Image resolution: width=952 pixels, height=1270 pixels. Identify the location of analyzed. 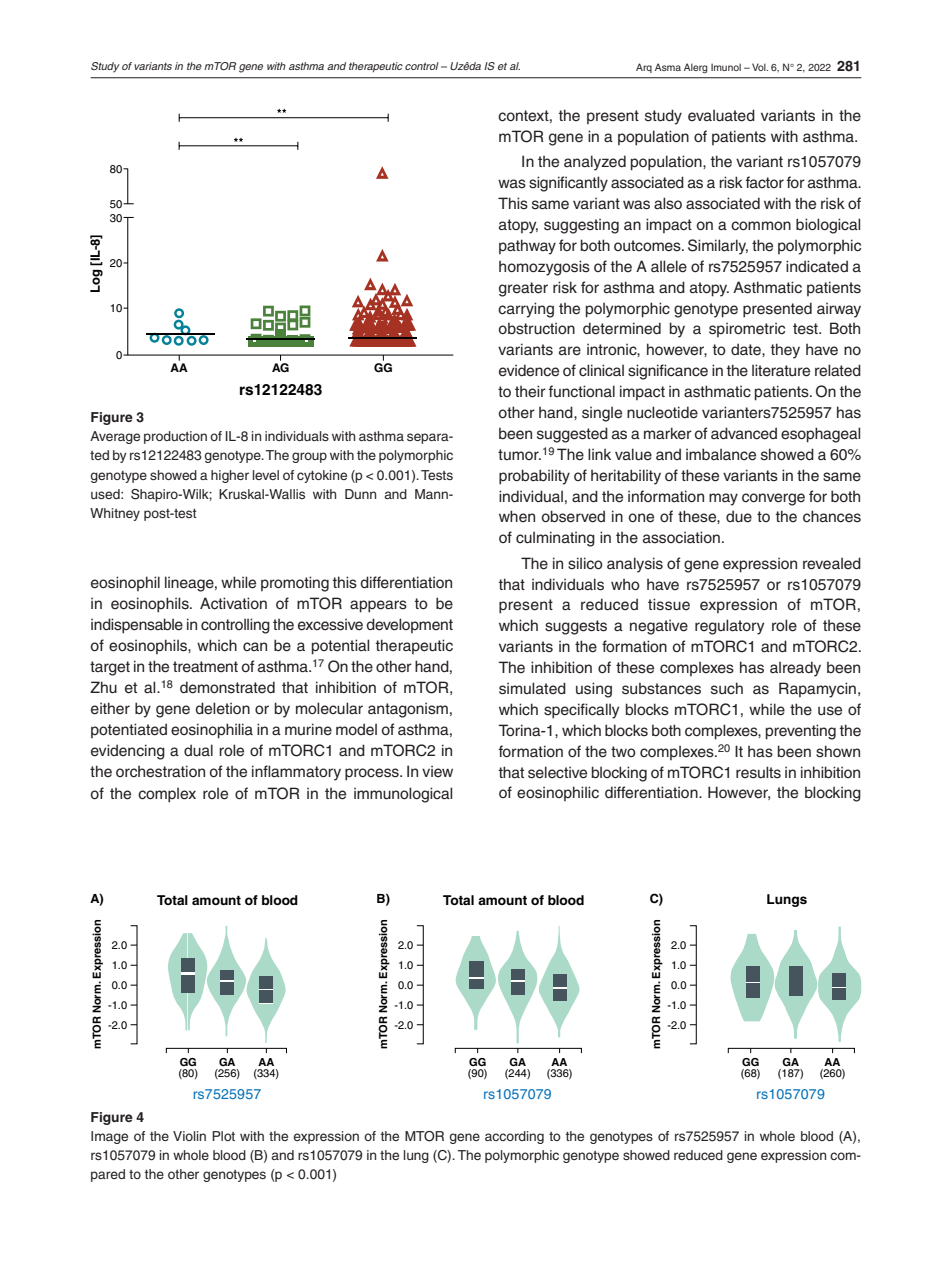
(595, 163).
